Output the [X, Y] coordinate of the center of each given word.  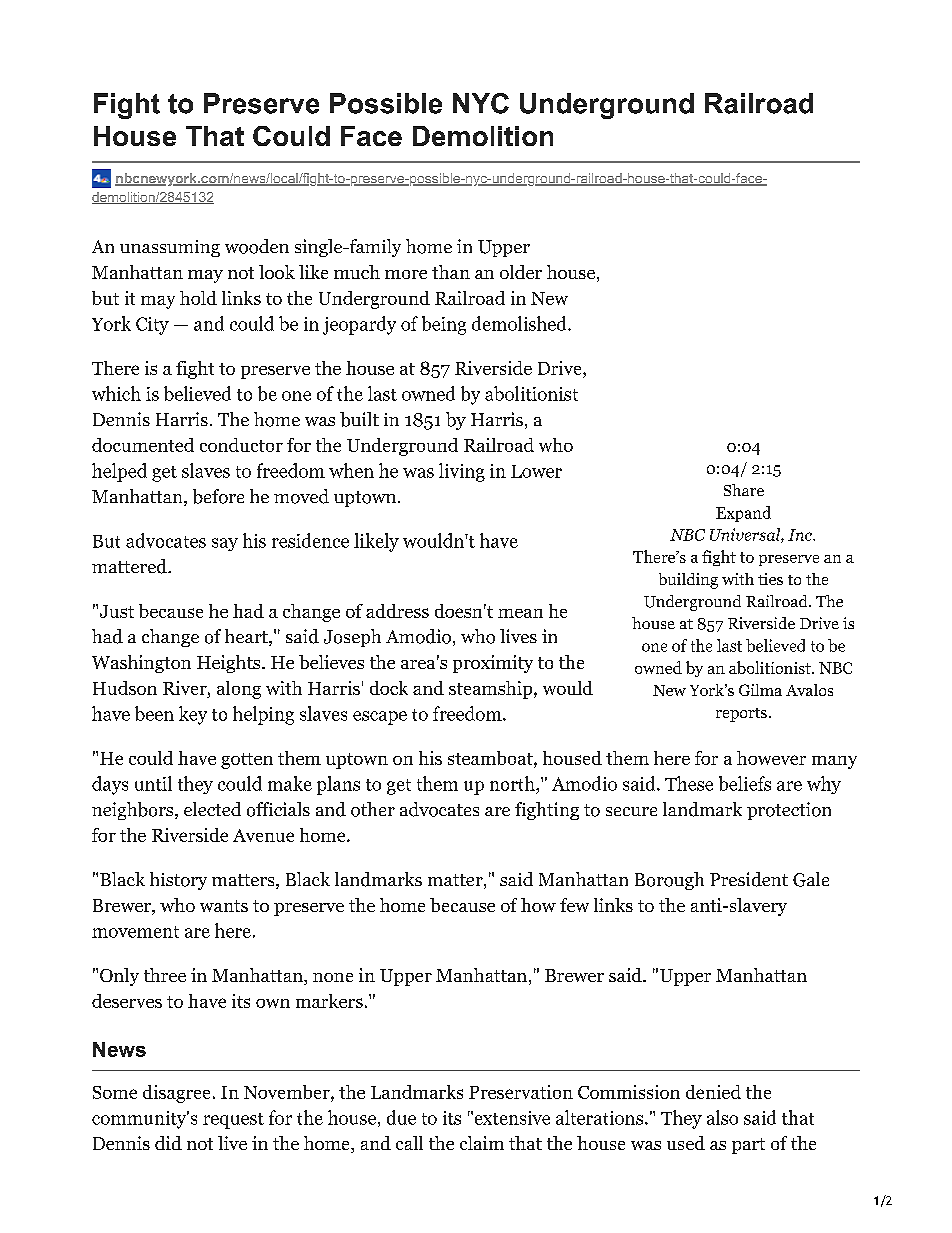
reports [741, 715]
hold [198, 298]
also [722, 1117]
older [521, 272]
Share [744, 490]
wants [224, 906]
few [574, 905]
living [462, 472]
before [218, 496]
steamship [490, 690]
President [749, 879]
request [233, 1121]
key [193, 715]
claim [482, 1143]
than [451, 272]
